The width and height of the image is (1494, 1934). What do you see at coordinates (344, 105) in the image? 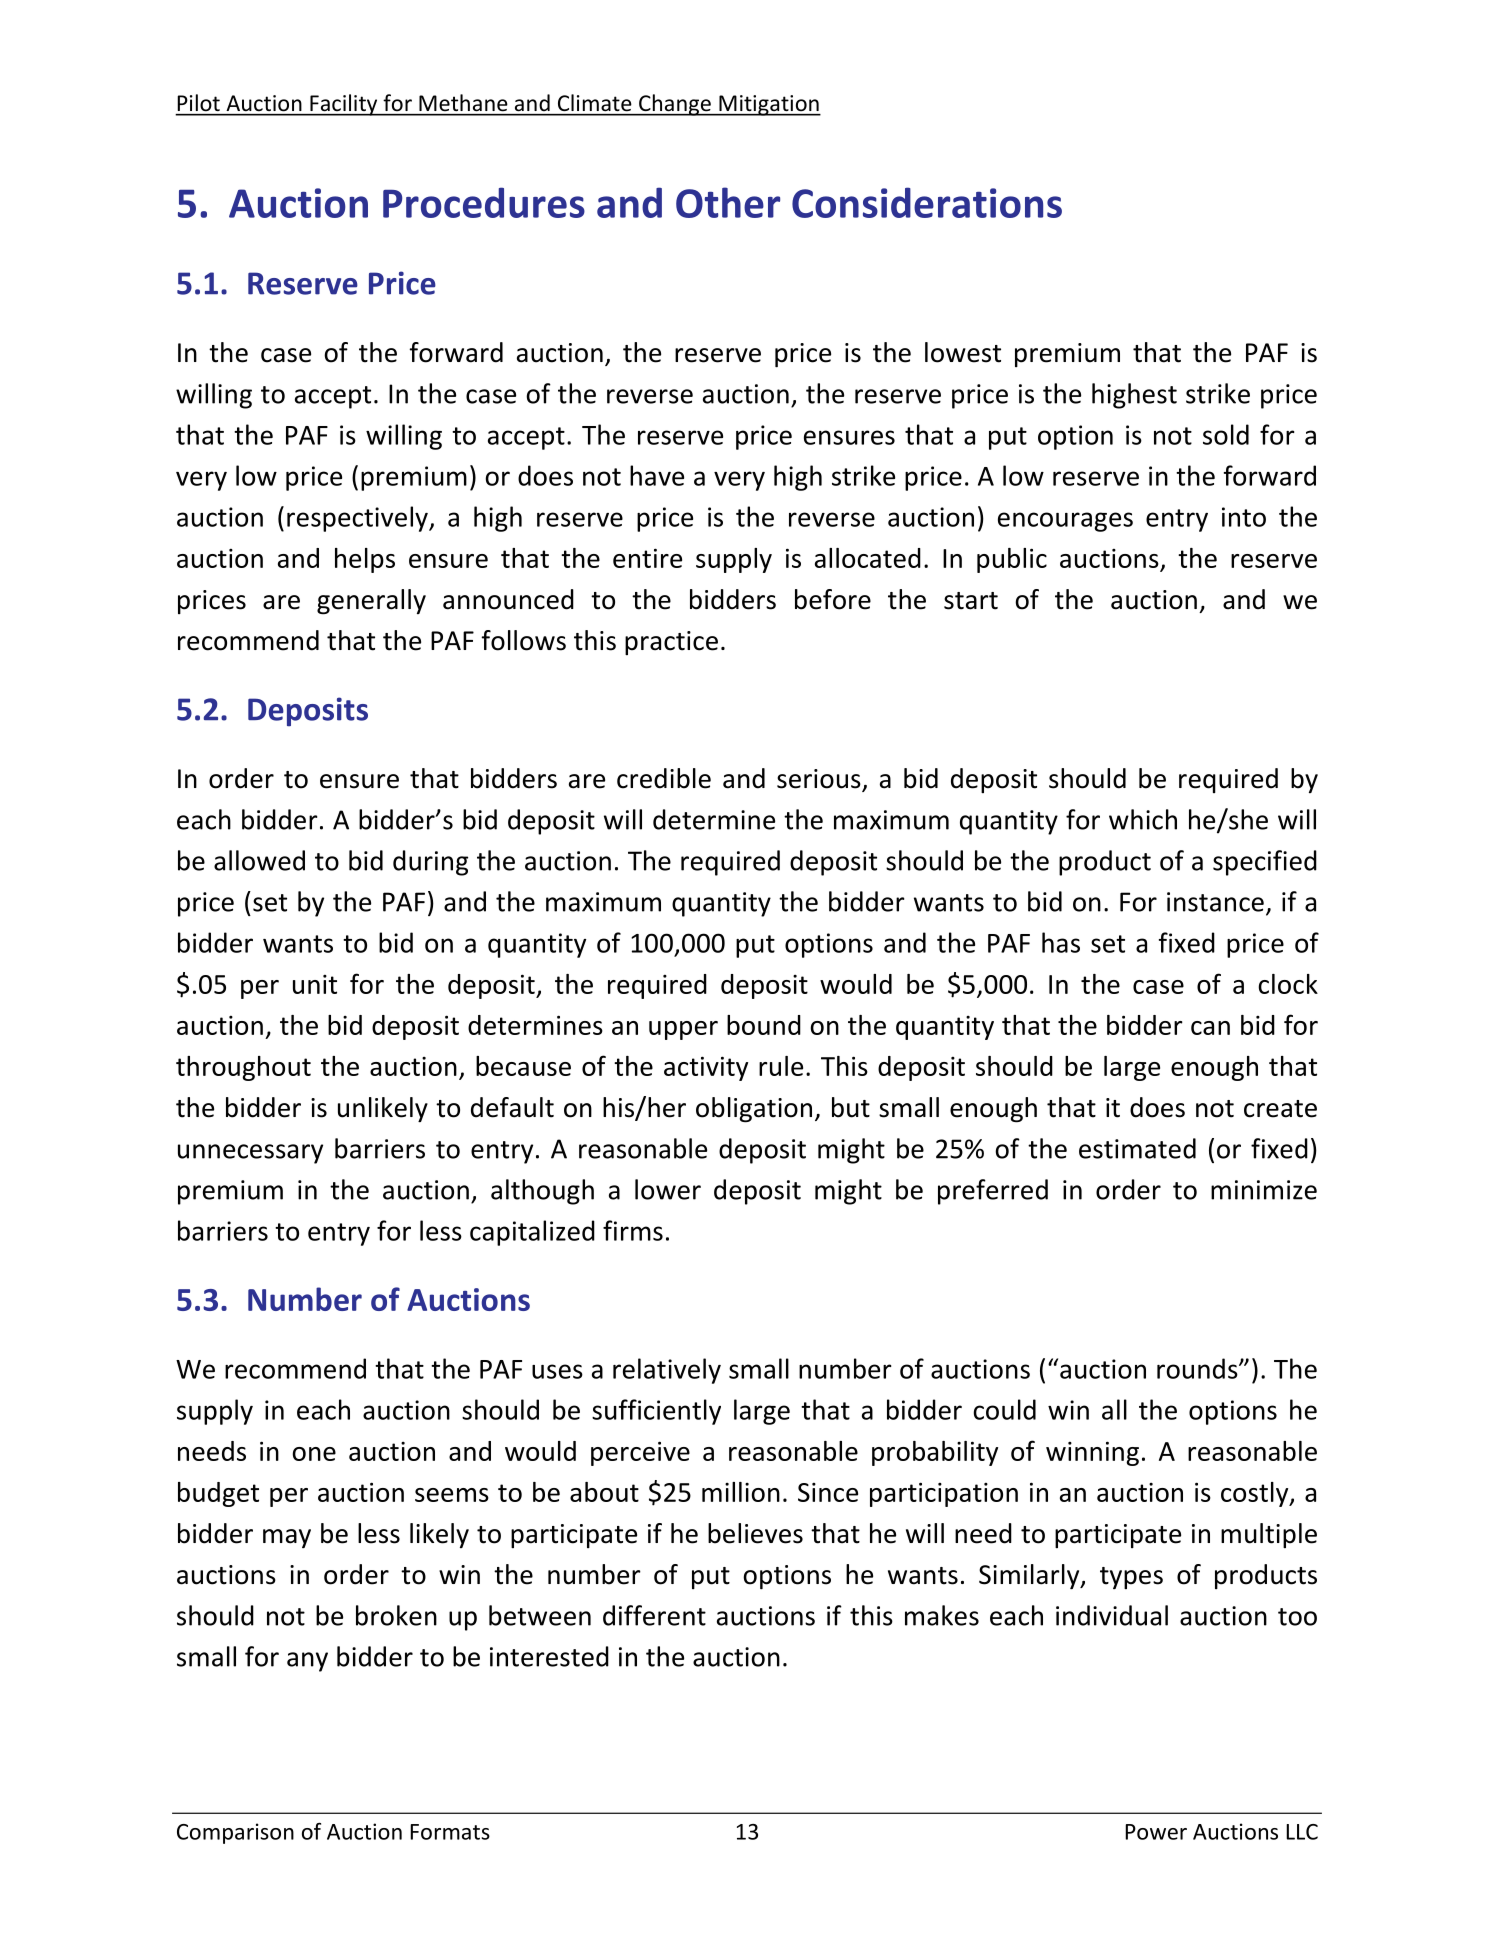
I see `Facility` at bounding box center [344, 105].
